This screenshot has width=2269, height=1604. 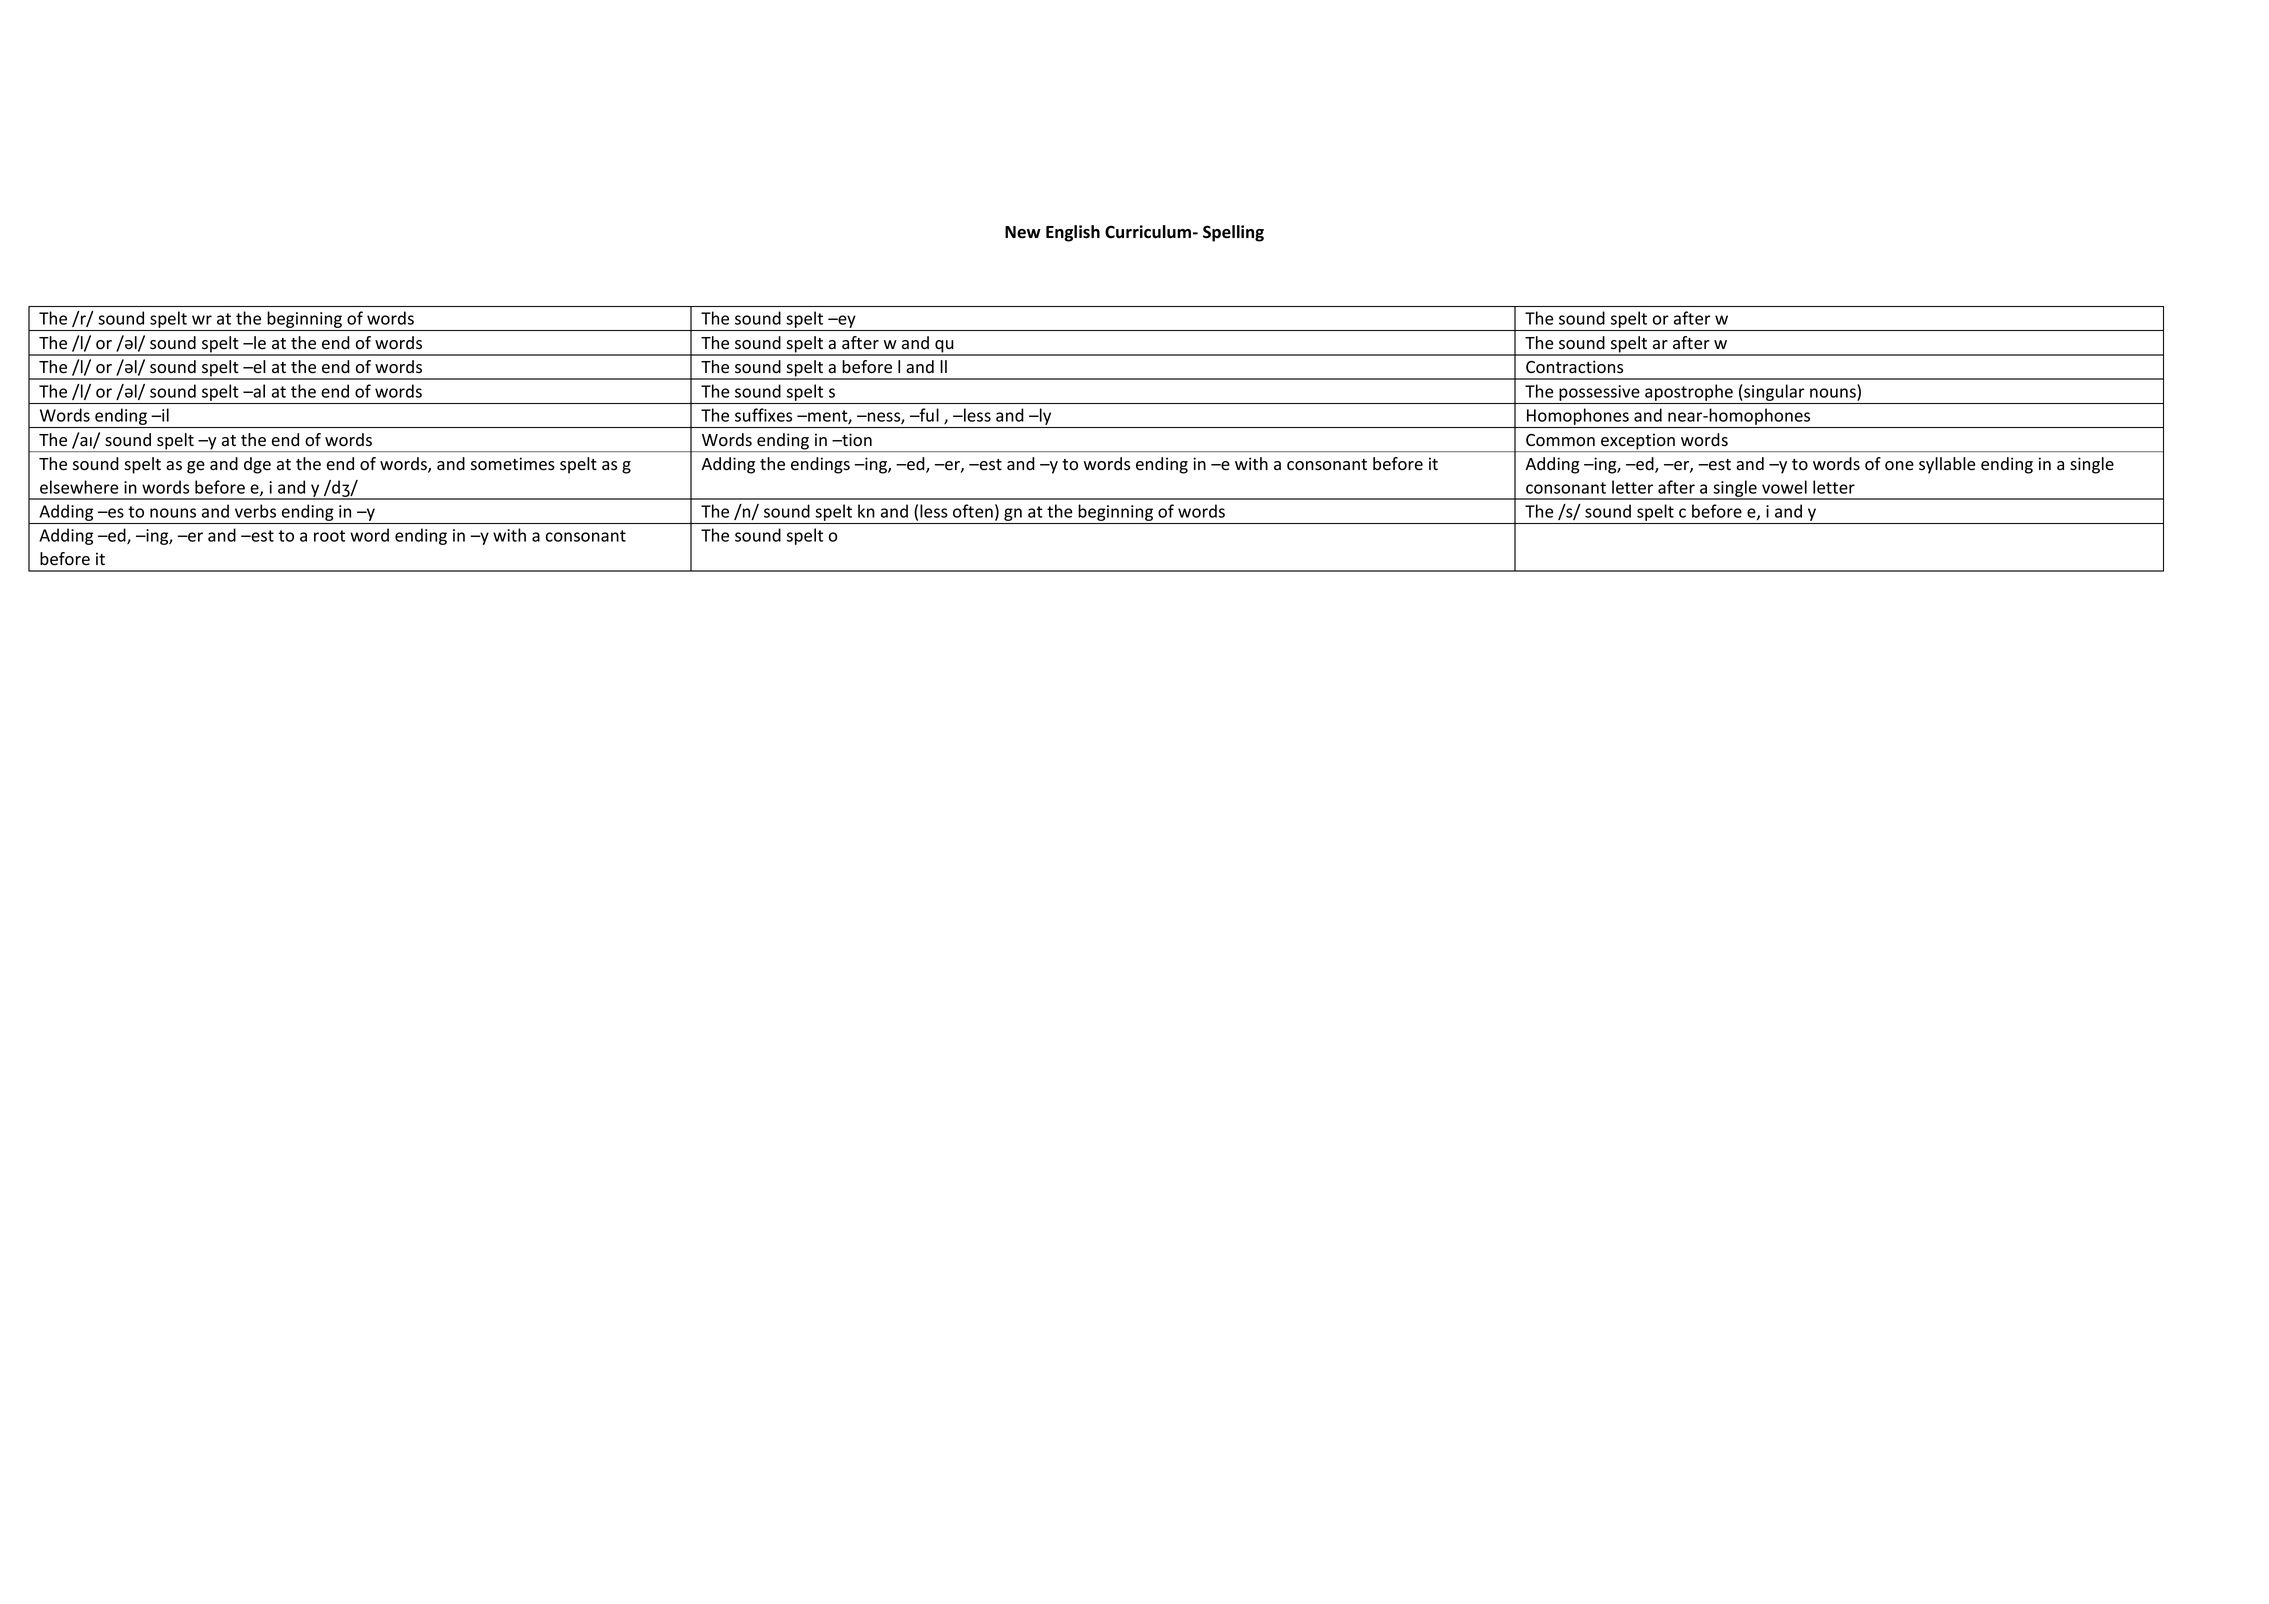 What do you see at coordinates (1599, 393) in the screenshot?
I see `possessive` at bounding box center [1599, 393].
